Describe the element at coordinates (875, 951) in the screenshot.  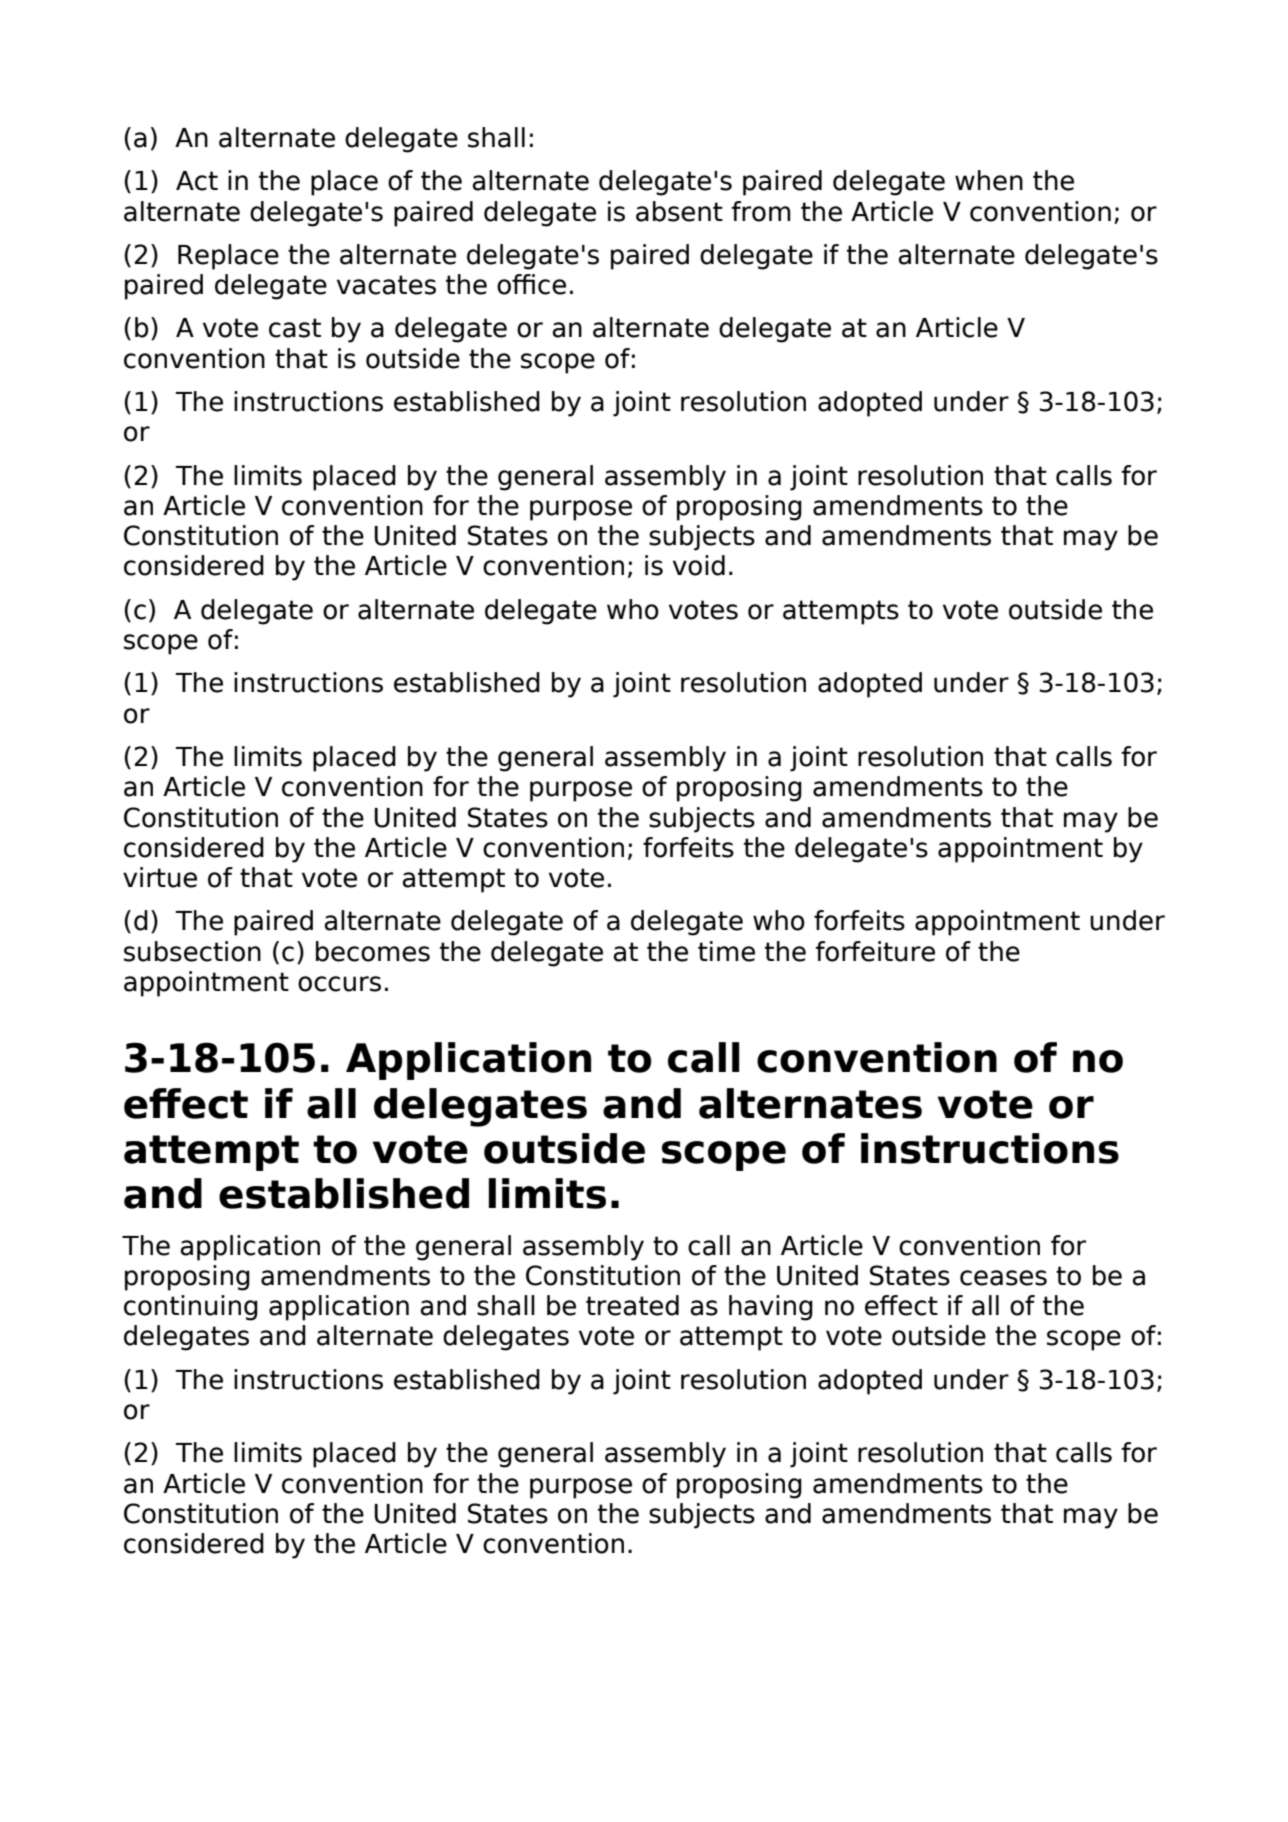
I see `forfeiture` at that location.
